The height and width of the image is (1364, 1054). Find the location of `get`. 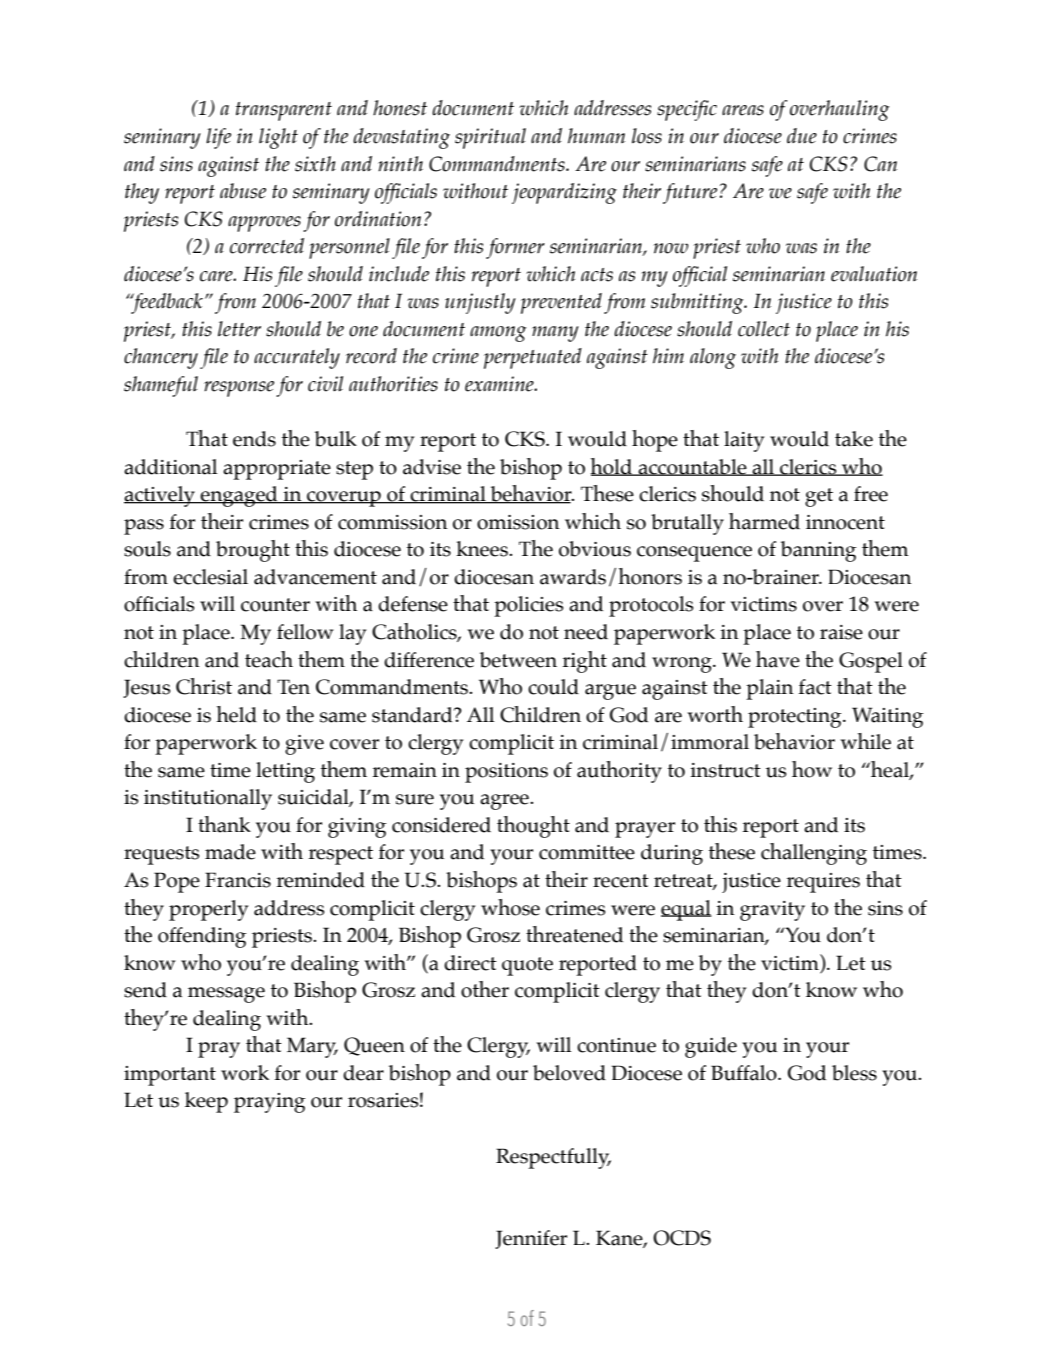

get is located at coordinates (819, 497).
